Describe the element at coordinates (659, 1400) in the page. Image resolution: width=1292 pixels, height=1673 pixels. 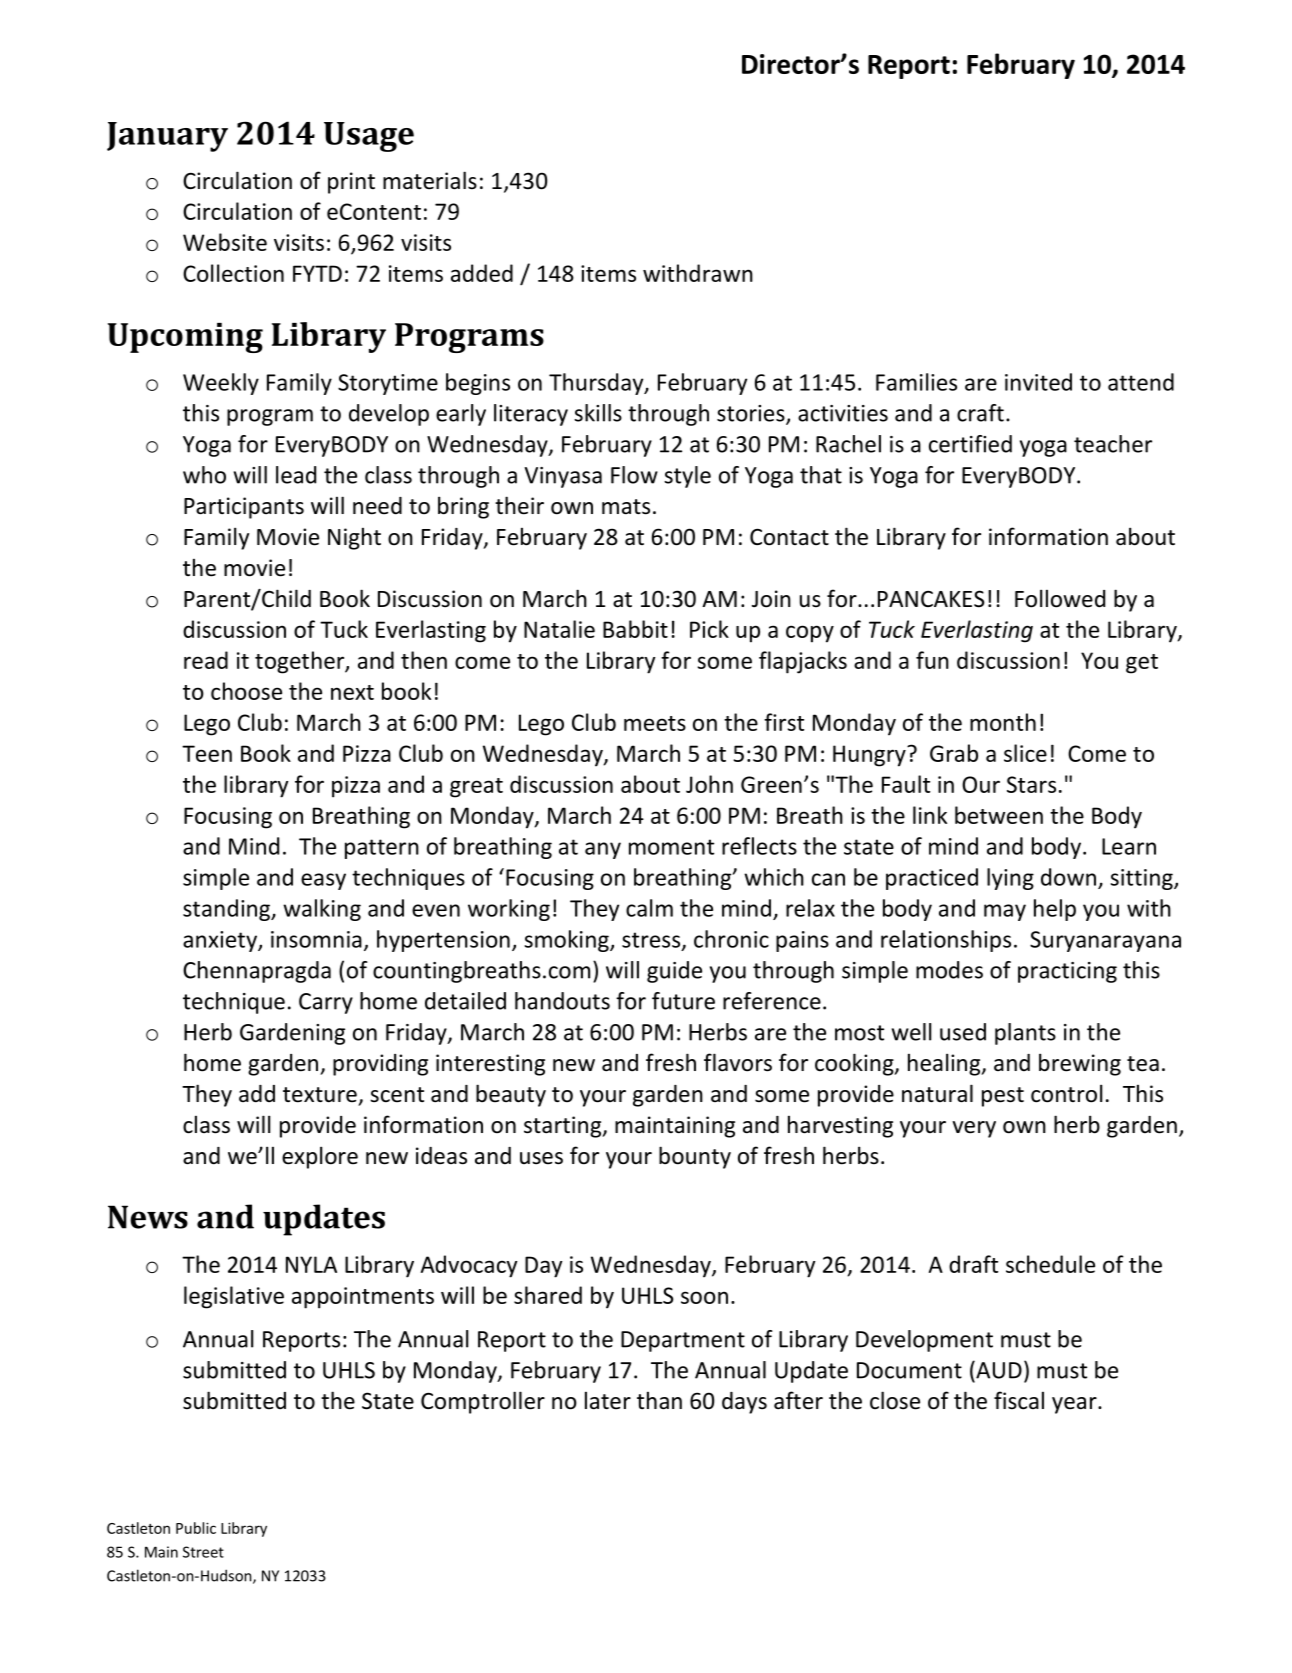
I see `than` at that location.
